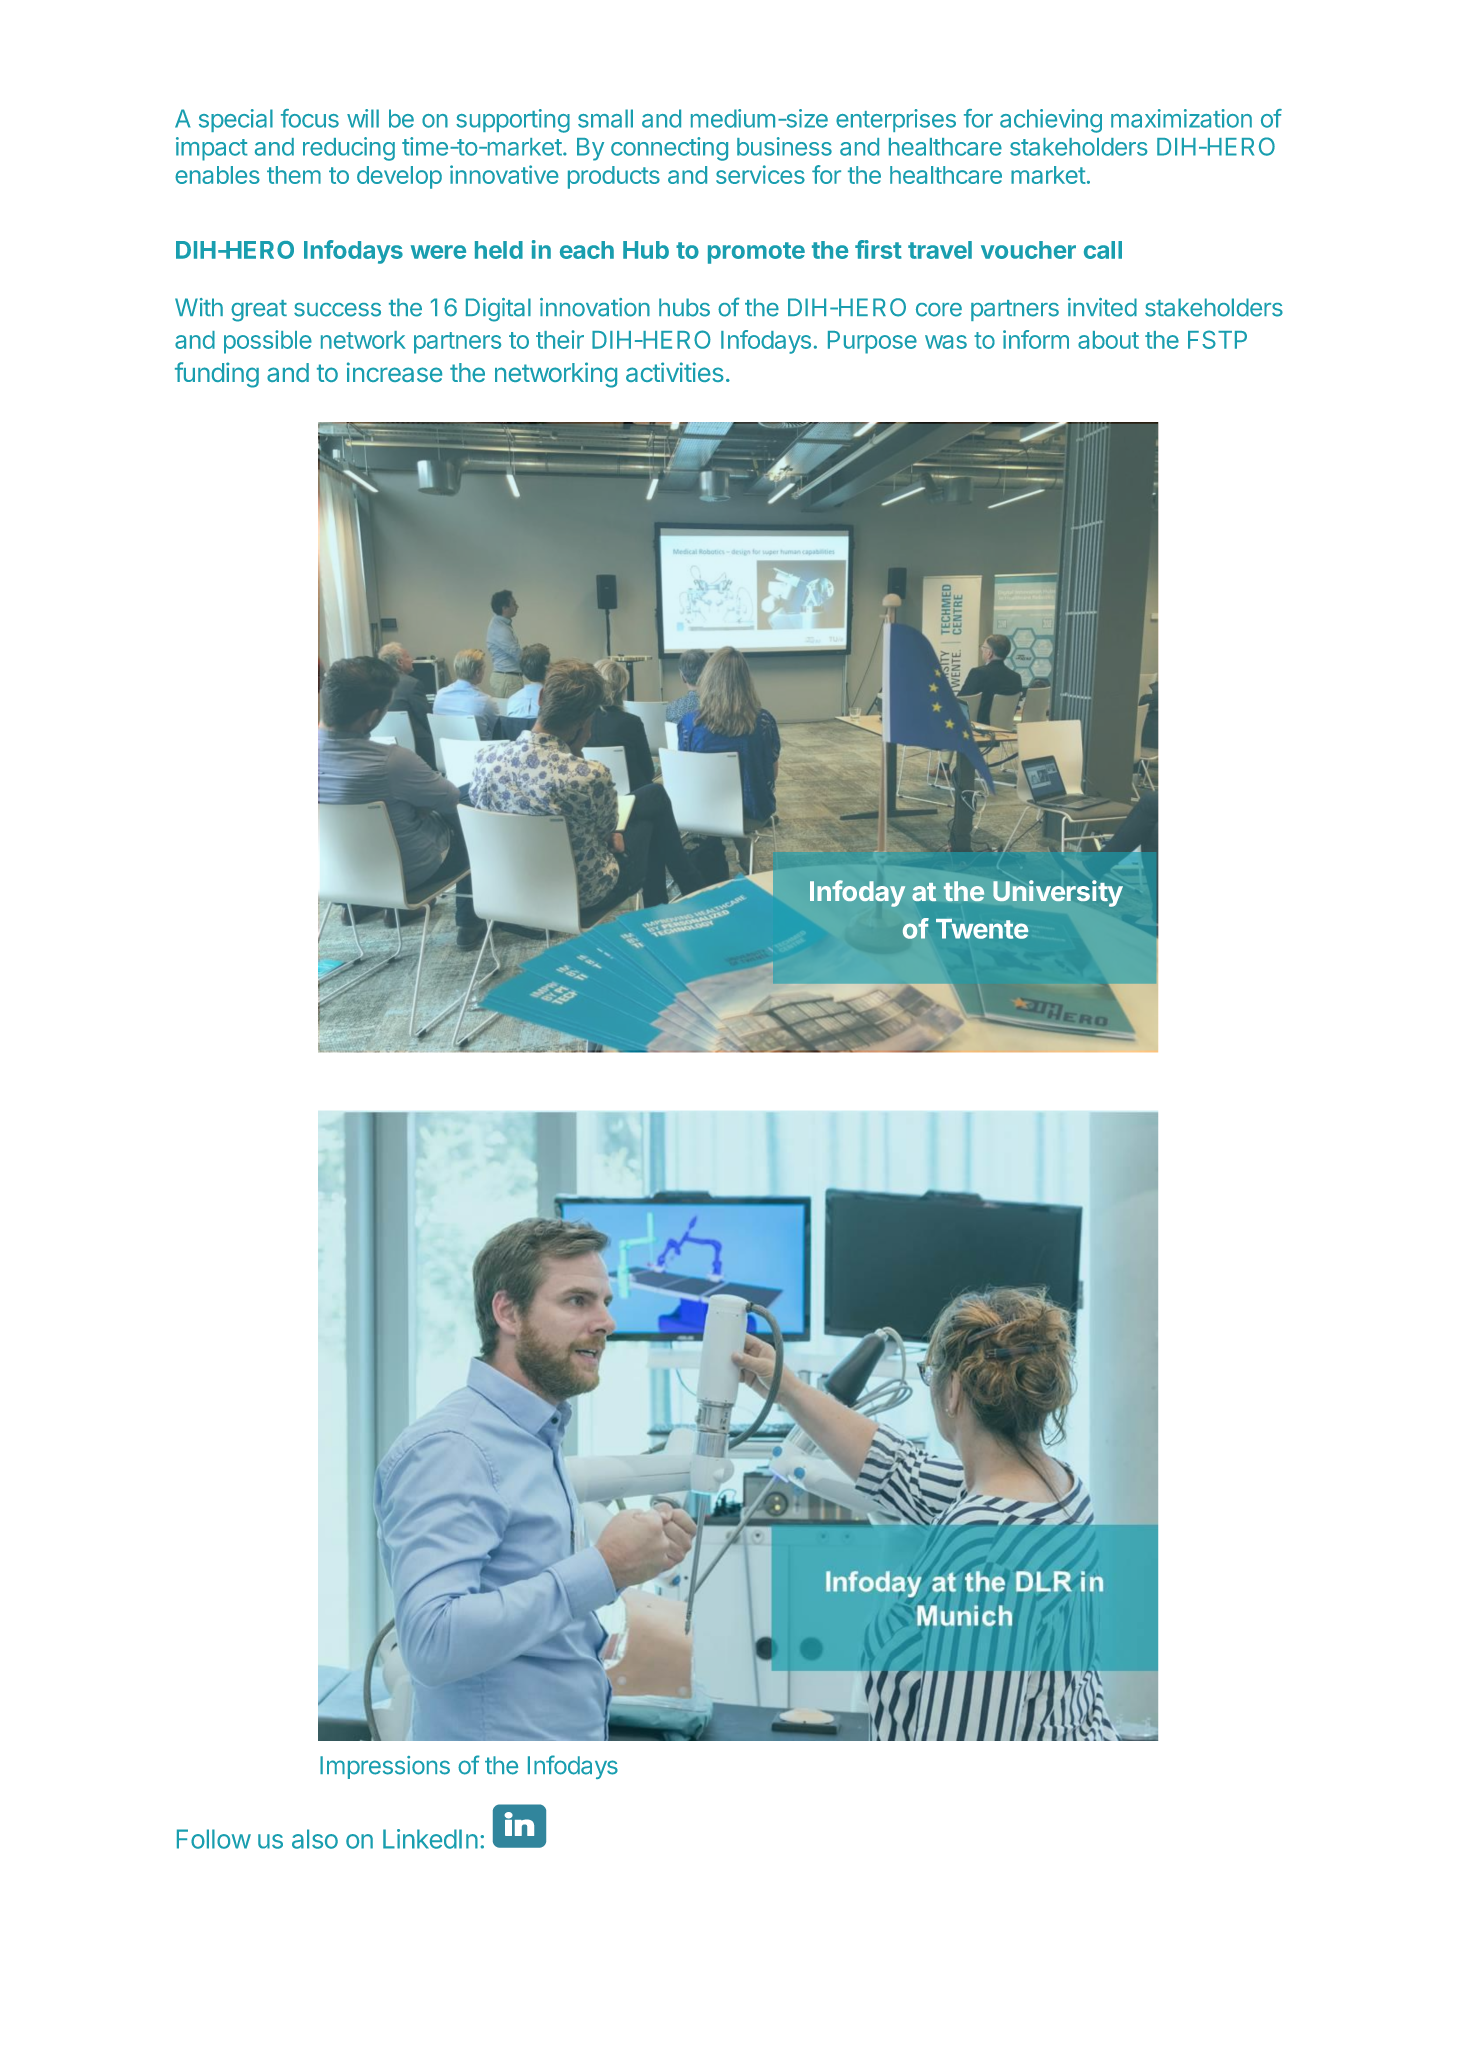 The width and height of the screenshot is (1463, 2069). Describe the element at coordinates (315, 1839) in the screenshot. I see `also` at that location.
